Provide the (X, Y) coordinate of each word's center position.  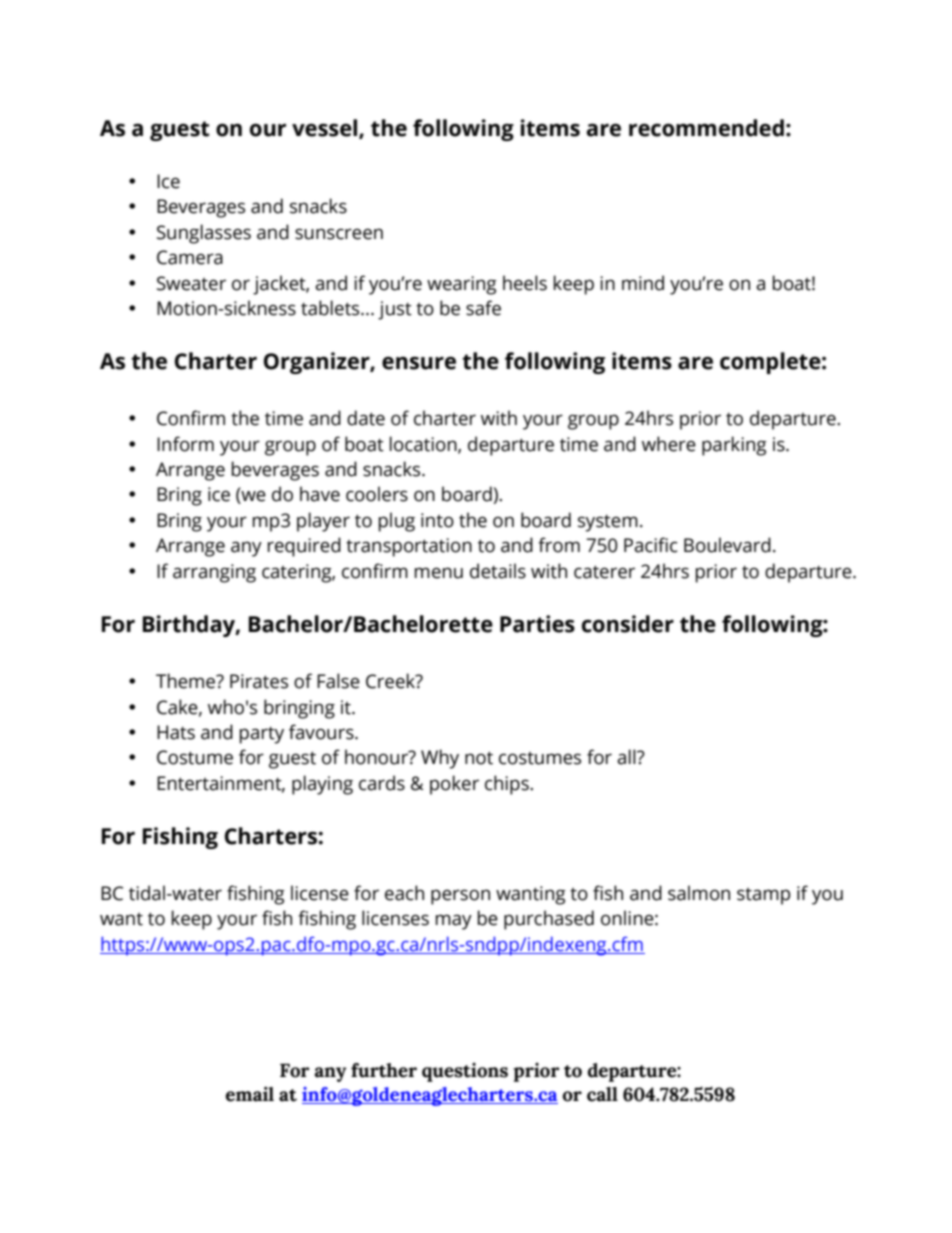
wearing (462, 285)
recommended (706, 128)
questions (465, 1072)
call (602, 1094)
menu (439, 573)
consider (628, 624)
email (250, 1094)
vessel (326, 129)
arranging (214, 573)
